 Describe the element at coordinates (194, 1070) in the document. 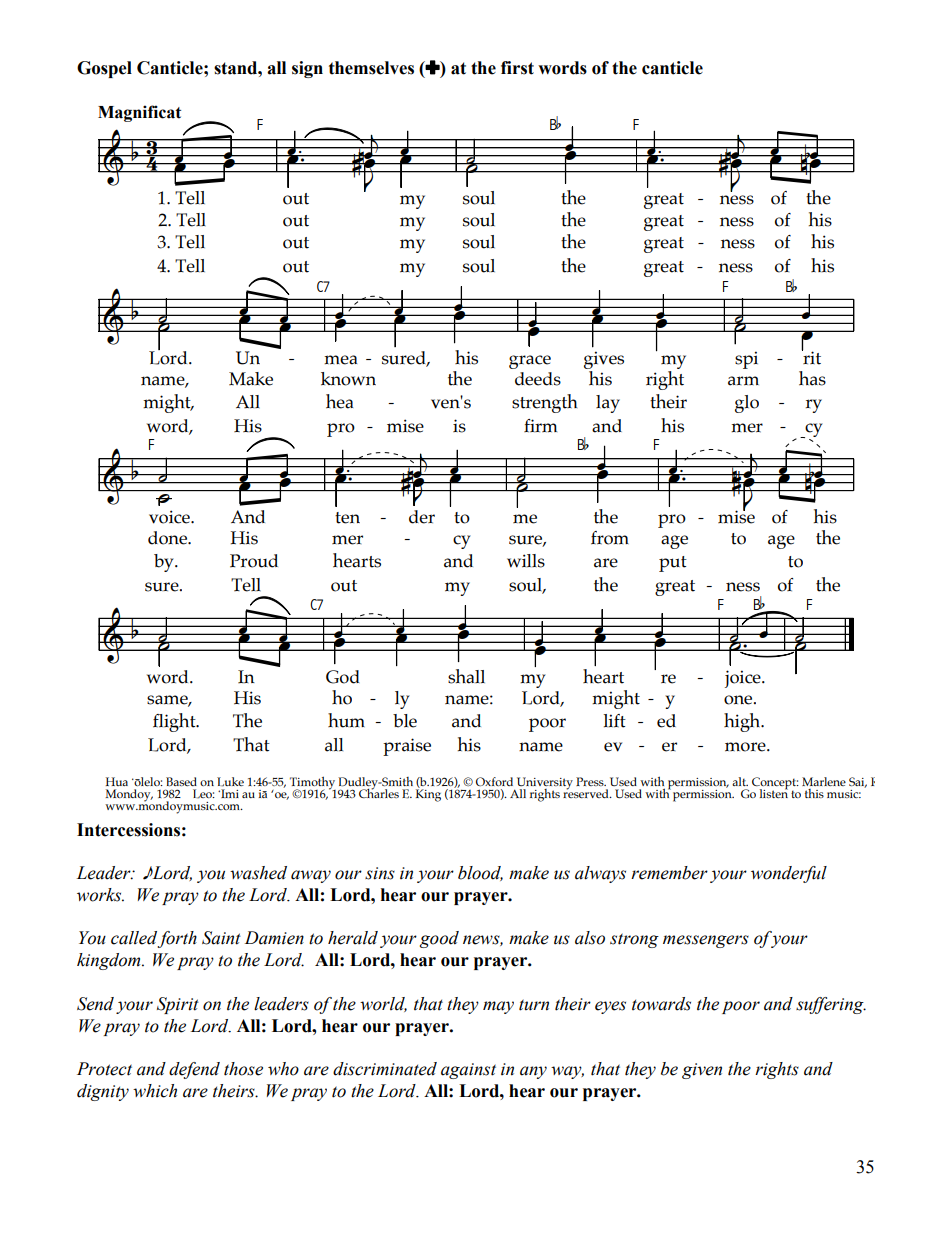

I see `defend` at that location.
